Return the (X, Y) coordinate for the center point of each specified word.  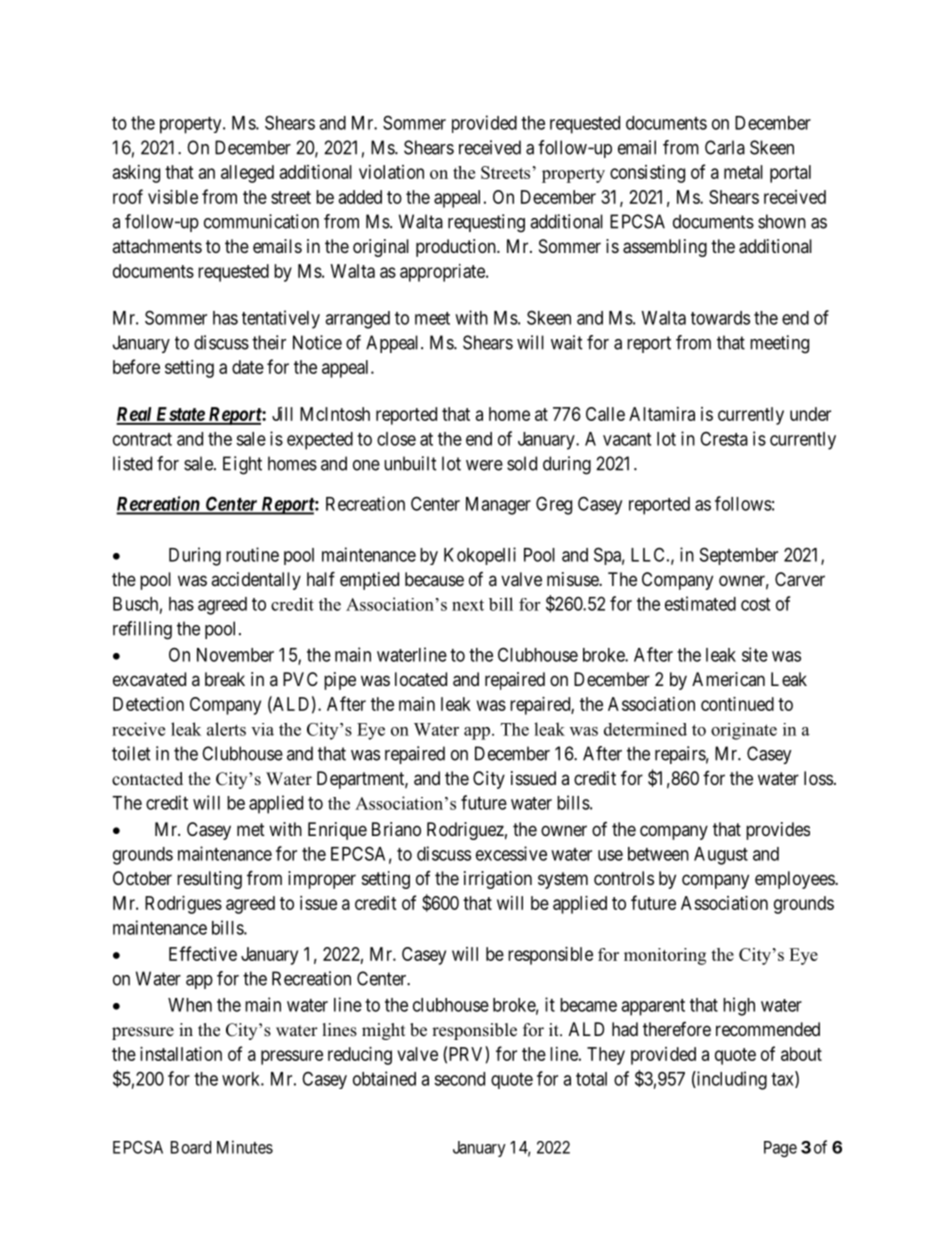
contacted (147, 779)
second (459, 1079)
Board (191, 1147)
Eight (242, 465)
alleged (247, 174)
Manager (498, 506)
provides (778, 831)
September (739, 556)
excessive (511, 853)
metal (743, 172)
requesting (486, 223)
